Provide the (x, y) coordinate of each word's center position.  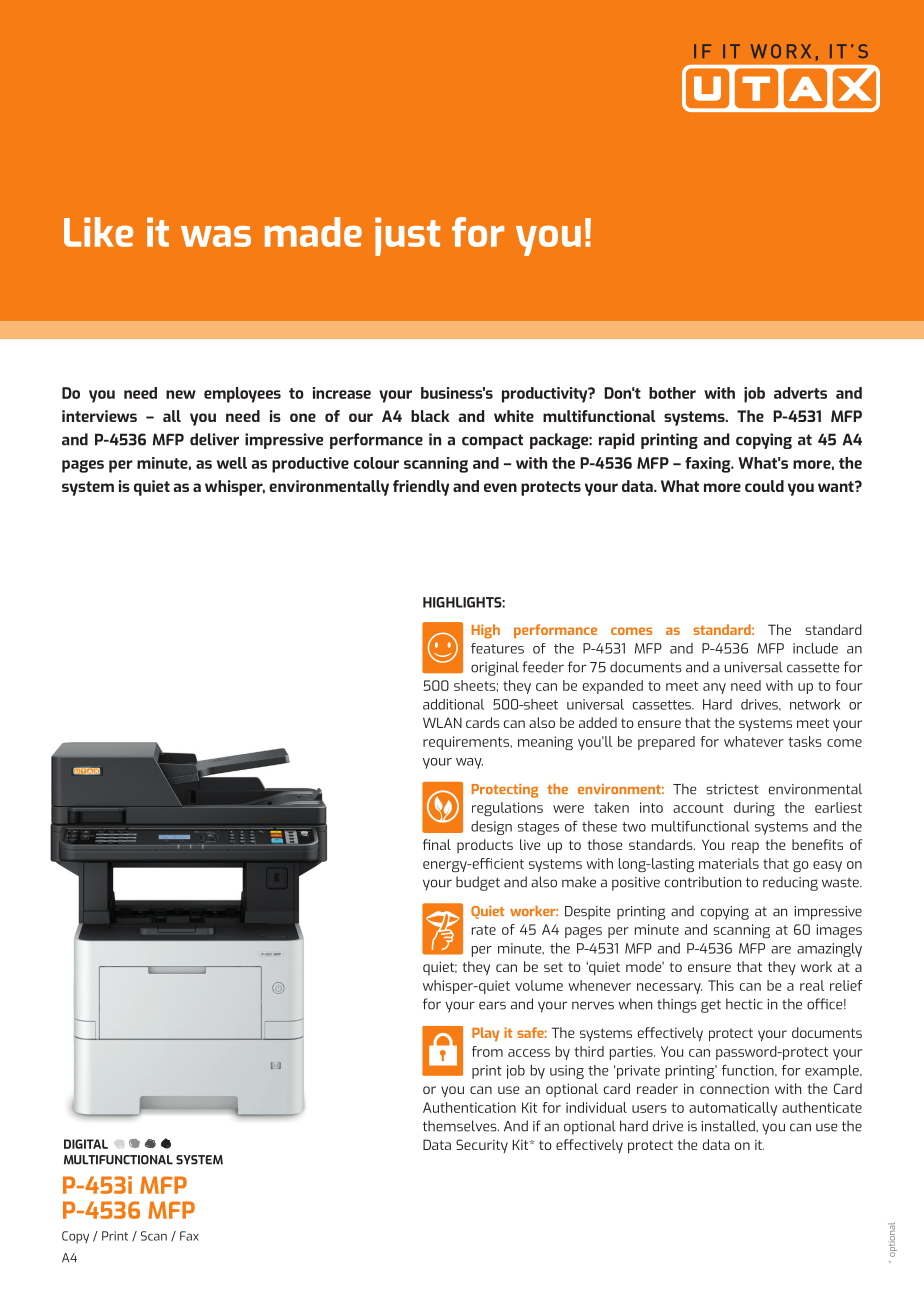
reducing (790, 883)
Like (98, 232)
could (764, 486)
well (232, 463)
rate (484, 930)
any (714, 688)
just (407, 236)
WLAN (442, 722)
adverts (800, 393)
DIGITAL (86, 1144)
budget (478, 883)
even (500, 487)
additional (453, 704)
